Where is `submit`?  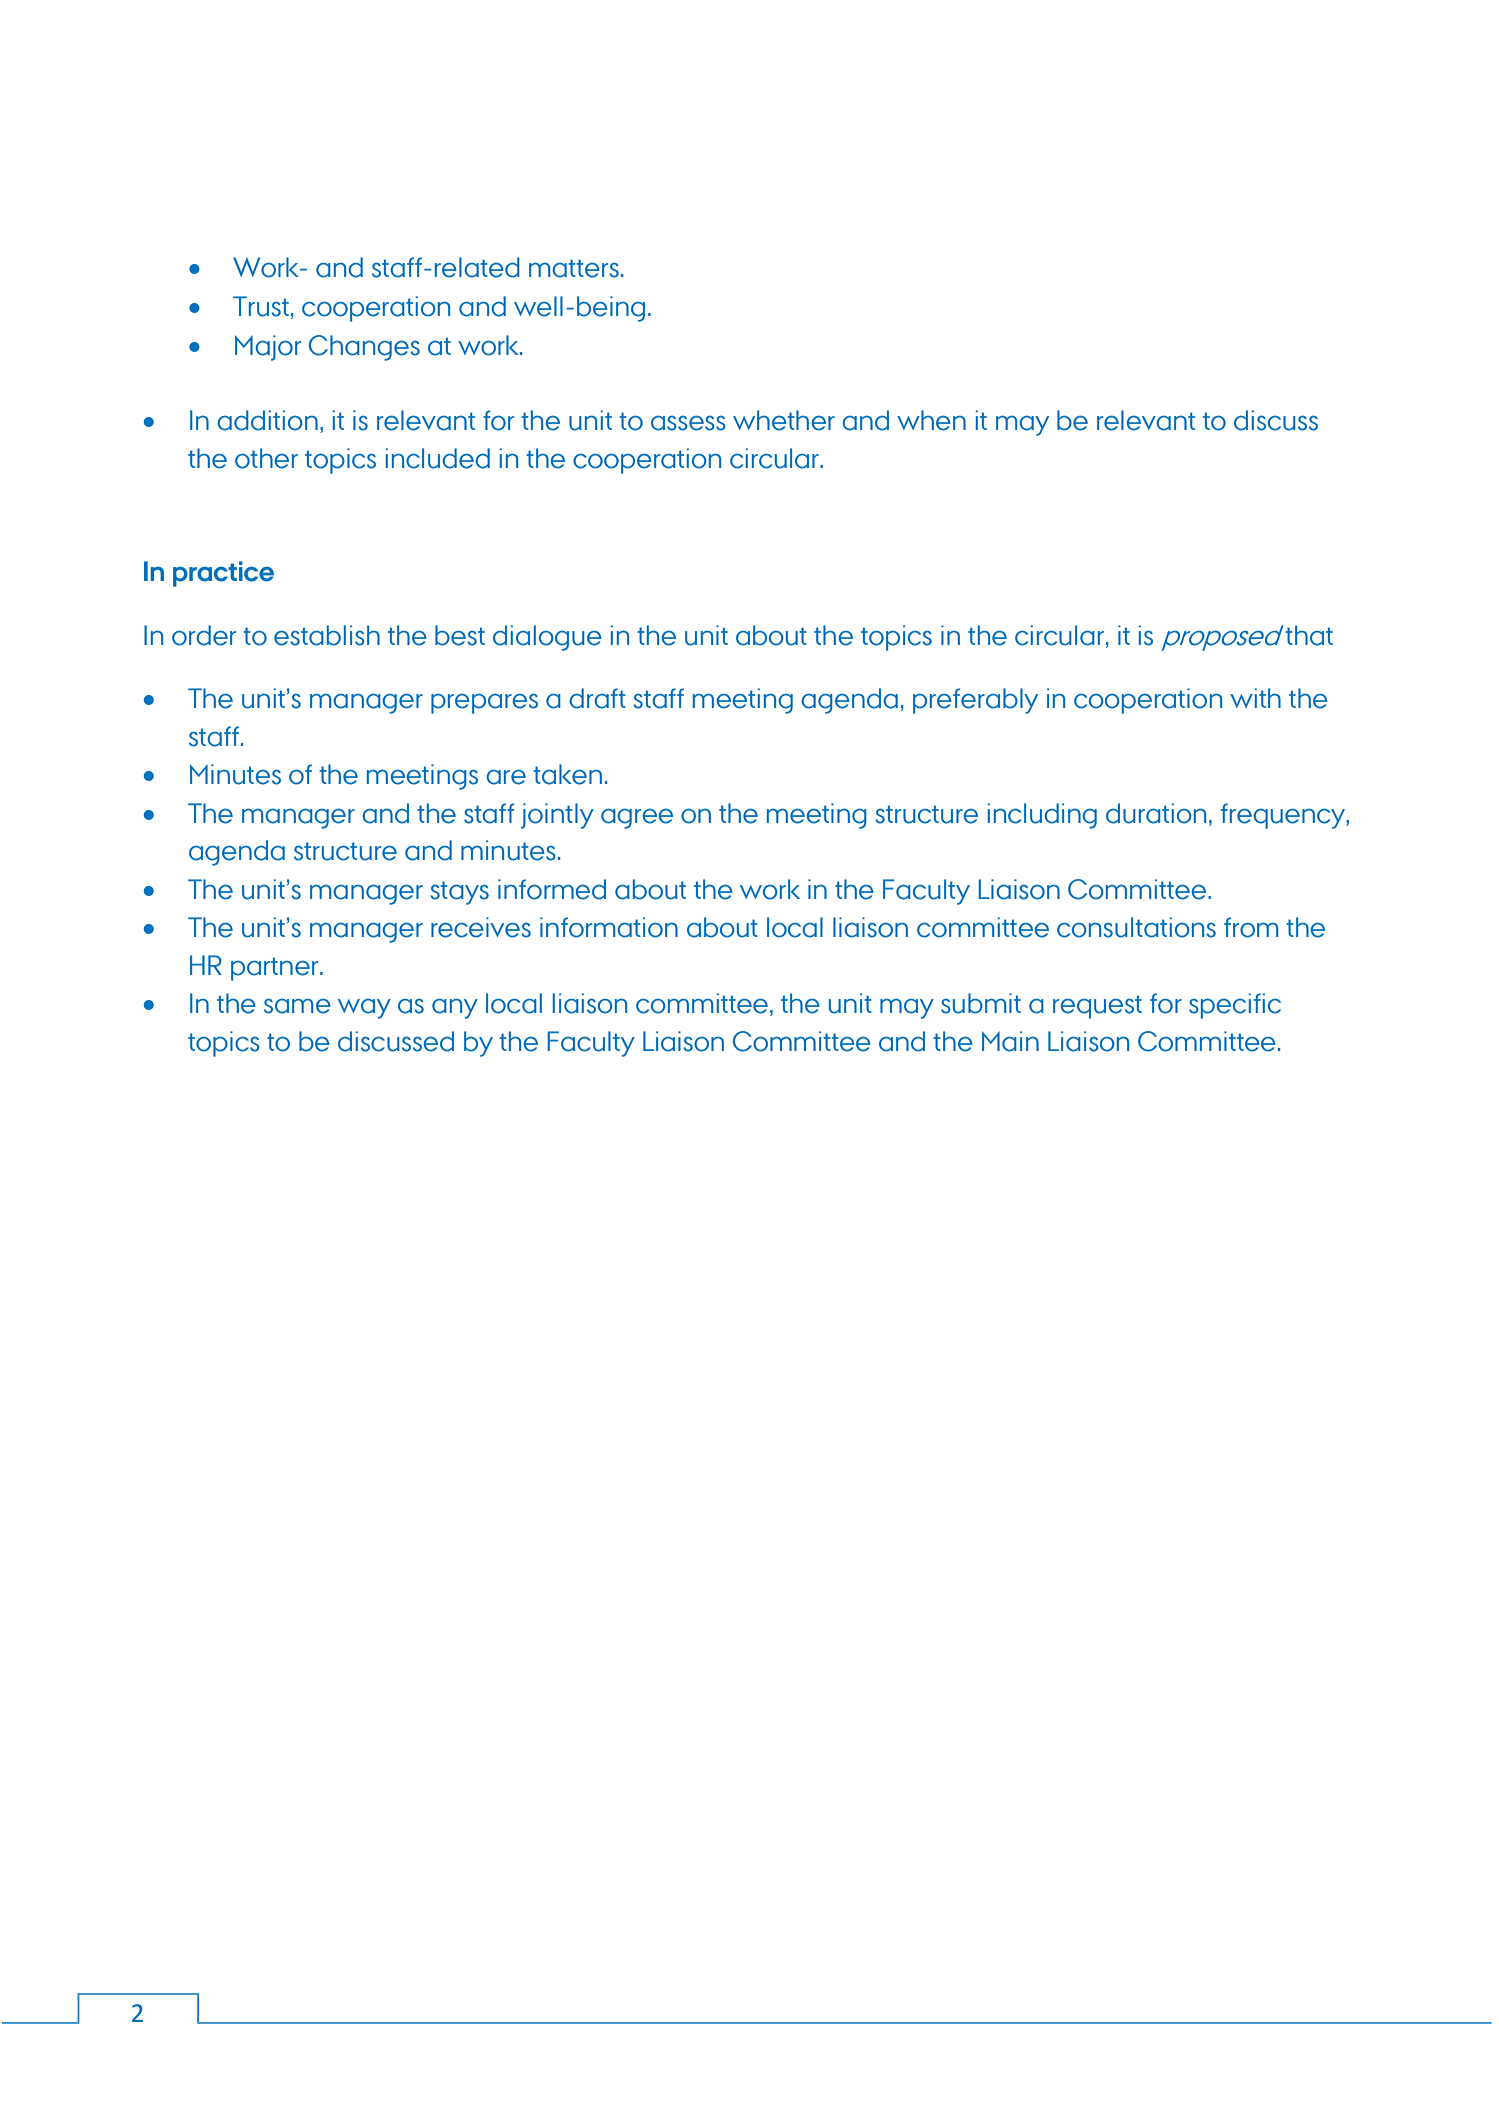 submit is located at coordinates (981, 1003).
